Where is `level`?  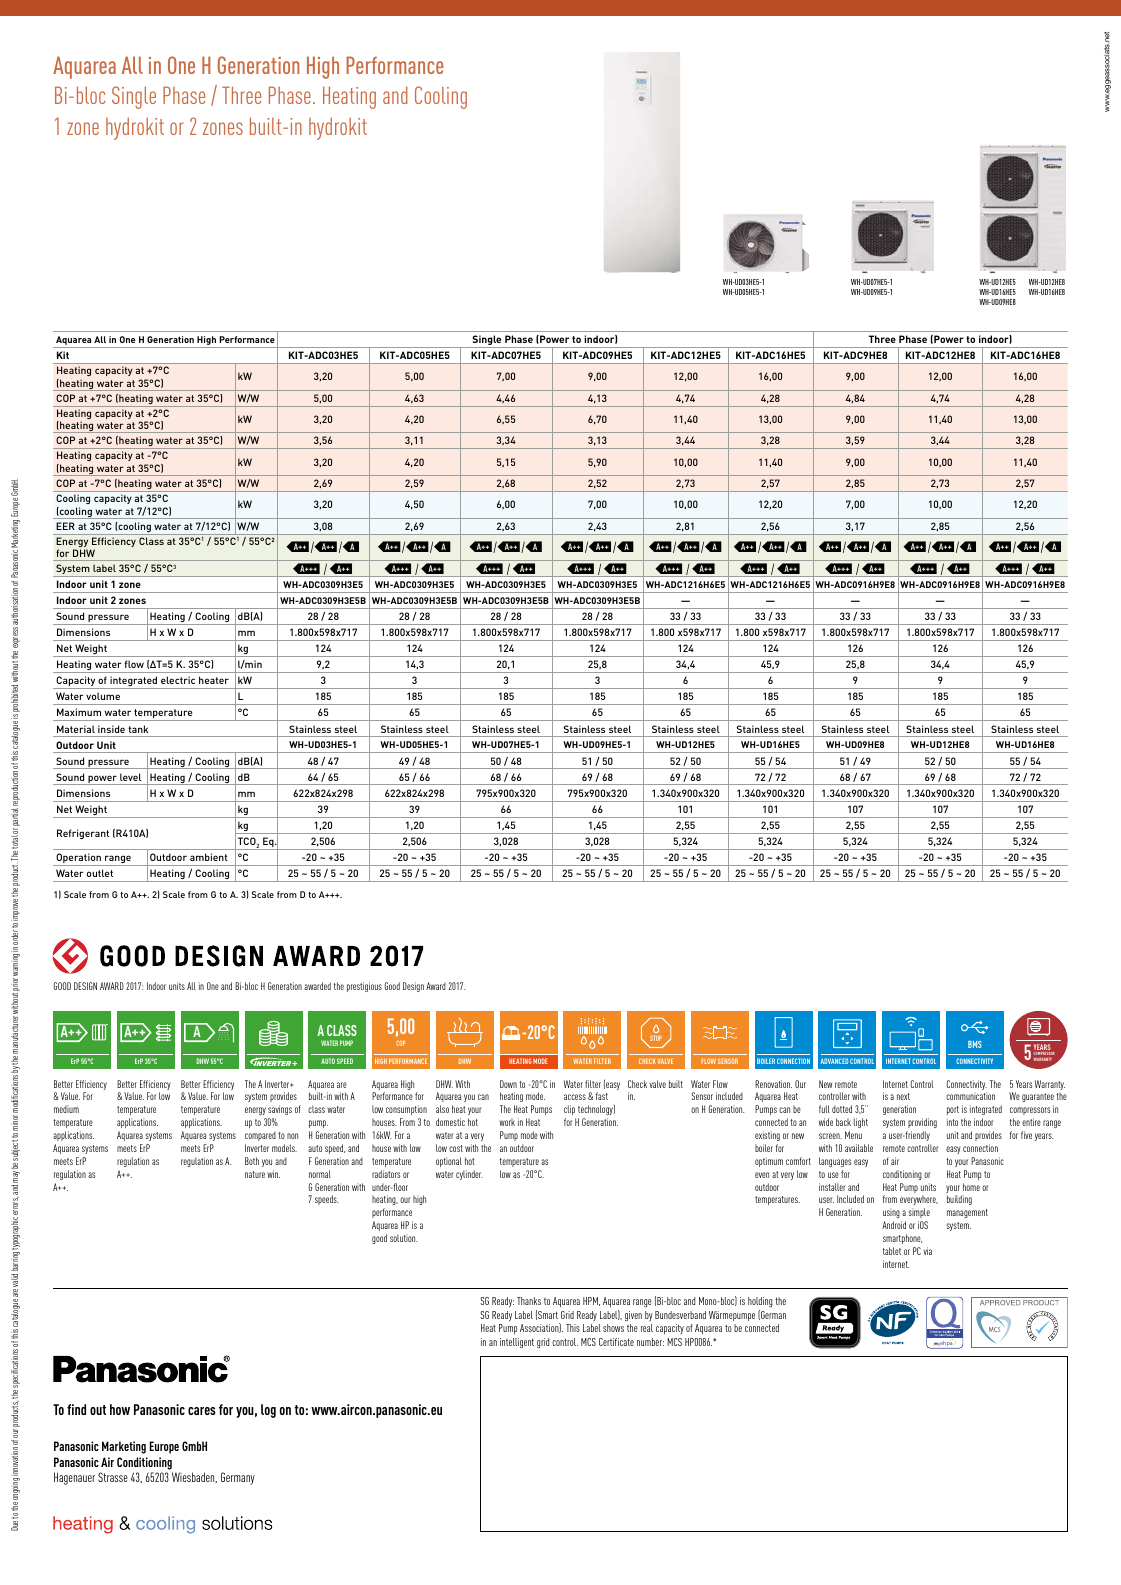 level is located at coordinates (130, 777).
